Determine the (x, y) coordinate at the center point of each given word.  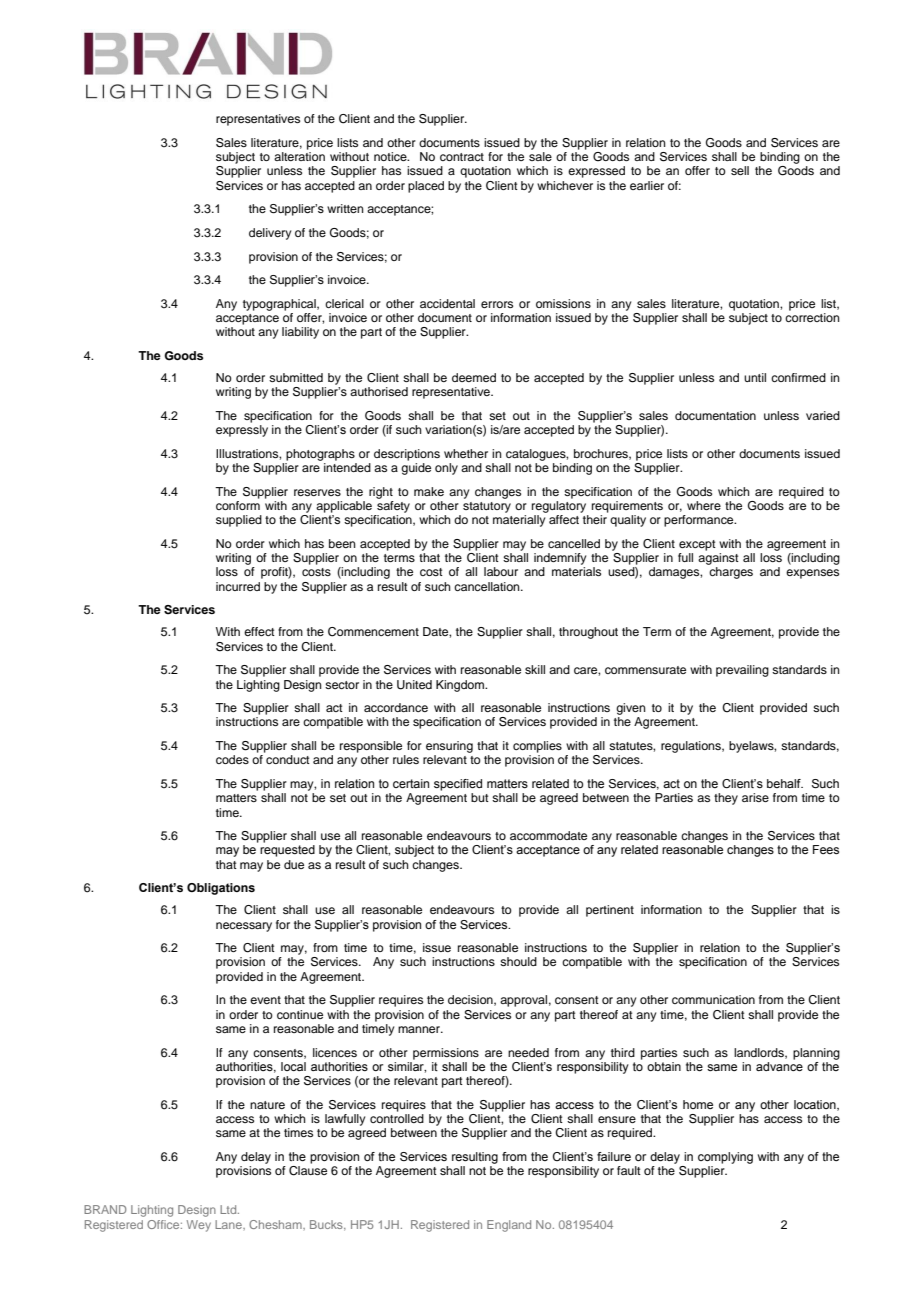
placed (426, 187)
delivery (270, 234)
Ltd (229, 1209)
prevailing (742, 671)
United (414, 685)
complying (725, 1158)
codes (232, 759)
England (509, 1226)
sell (740, 170)
